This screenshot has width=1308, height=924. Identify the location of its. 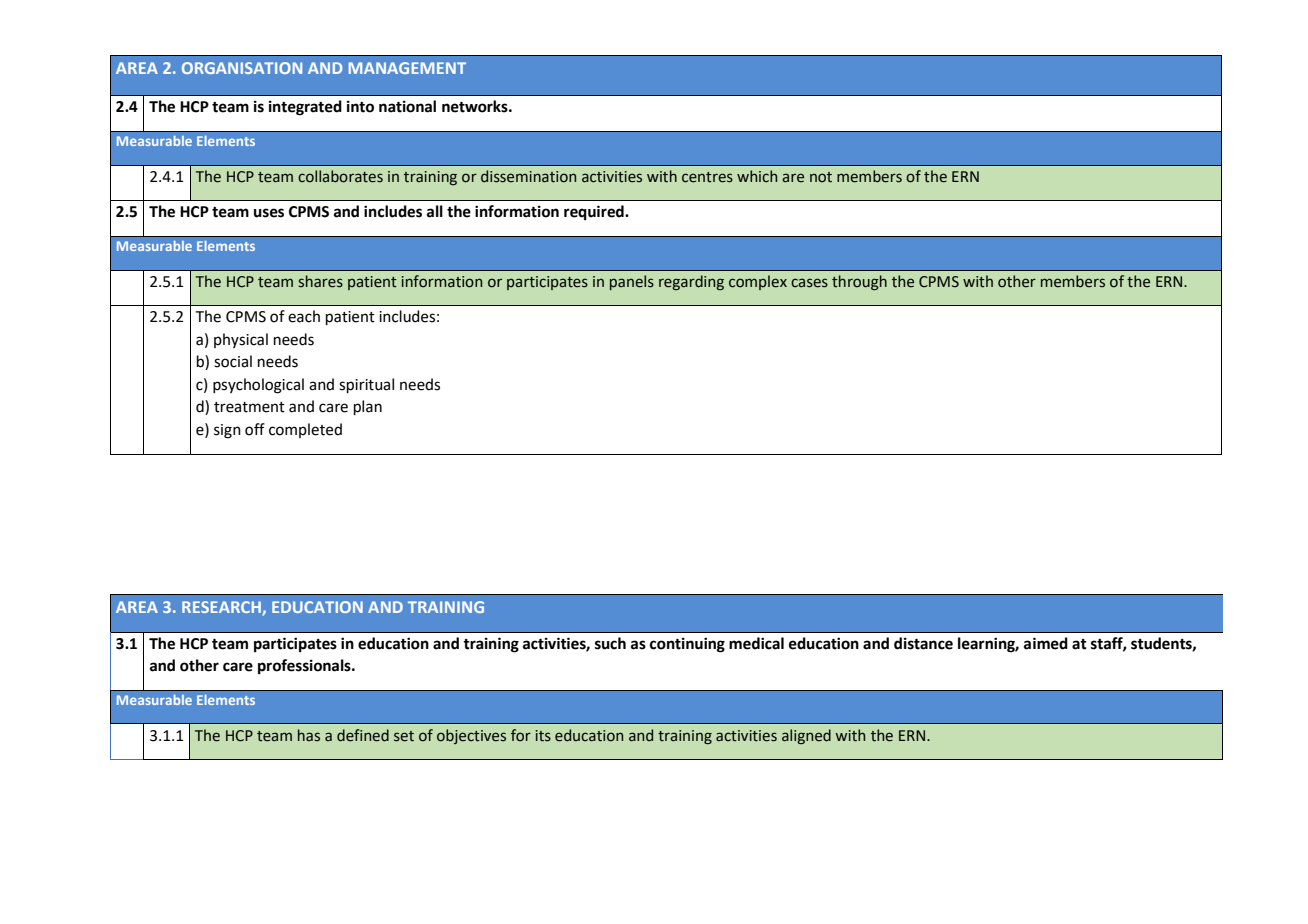
(543, 736).
